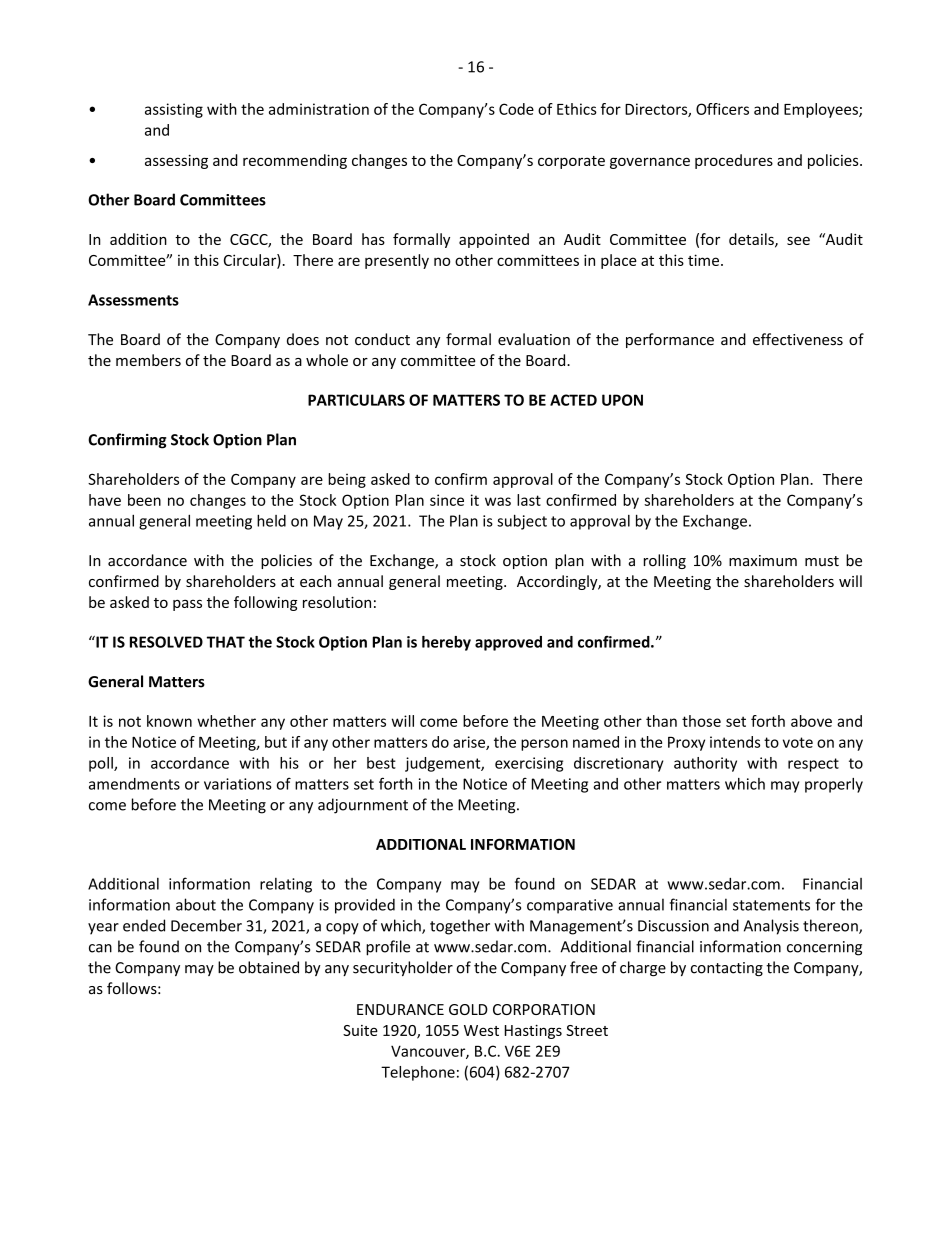 The height and width of the screenshot is (1233, 952). Describe the element at coordinates (734, 161) in the screenshot. I see `procedures` at that location.
